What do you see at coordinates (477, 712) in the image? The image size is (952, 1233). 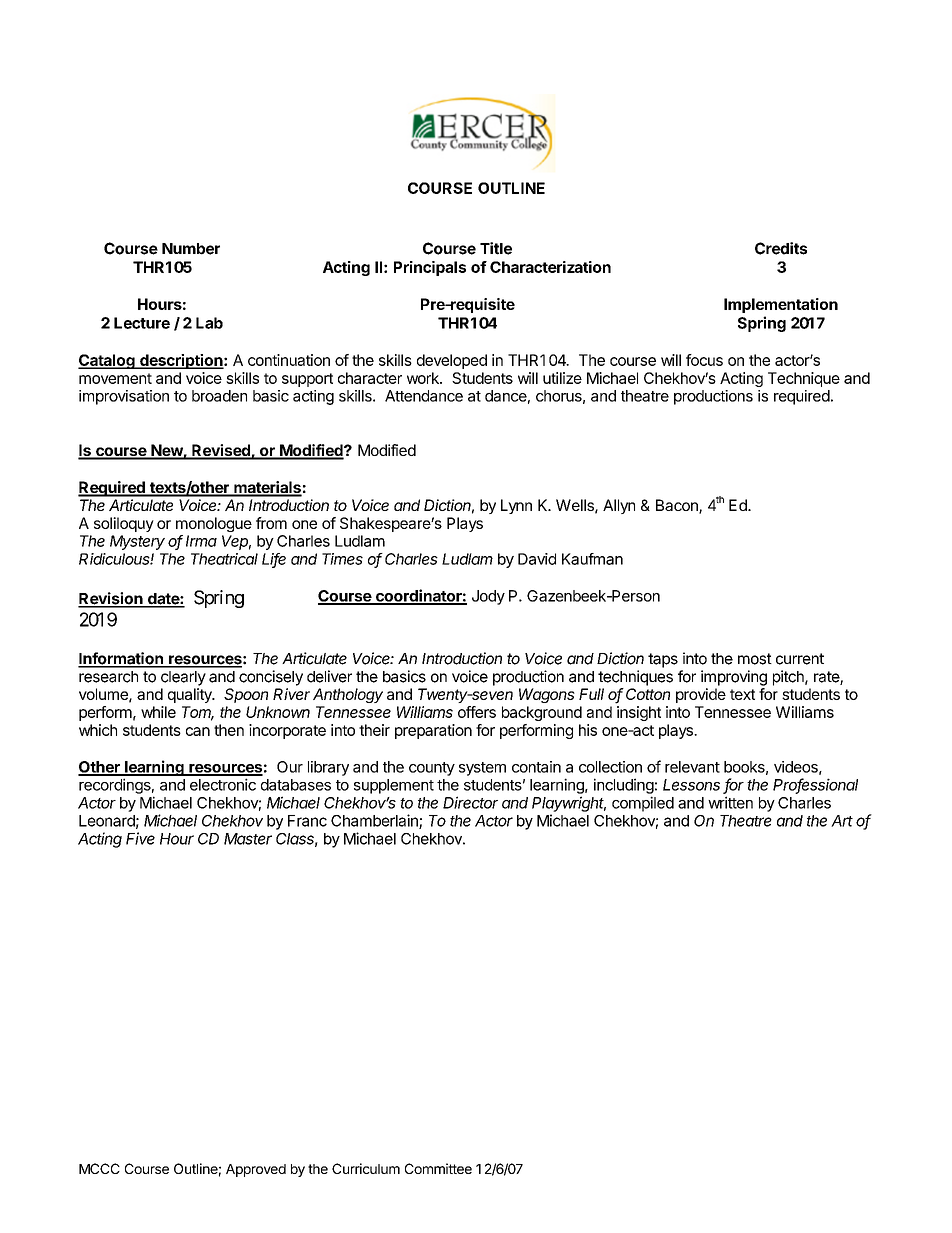 I see `offers` at bounding box center [477, 712].
